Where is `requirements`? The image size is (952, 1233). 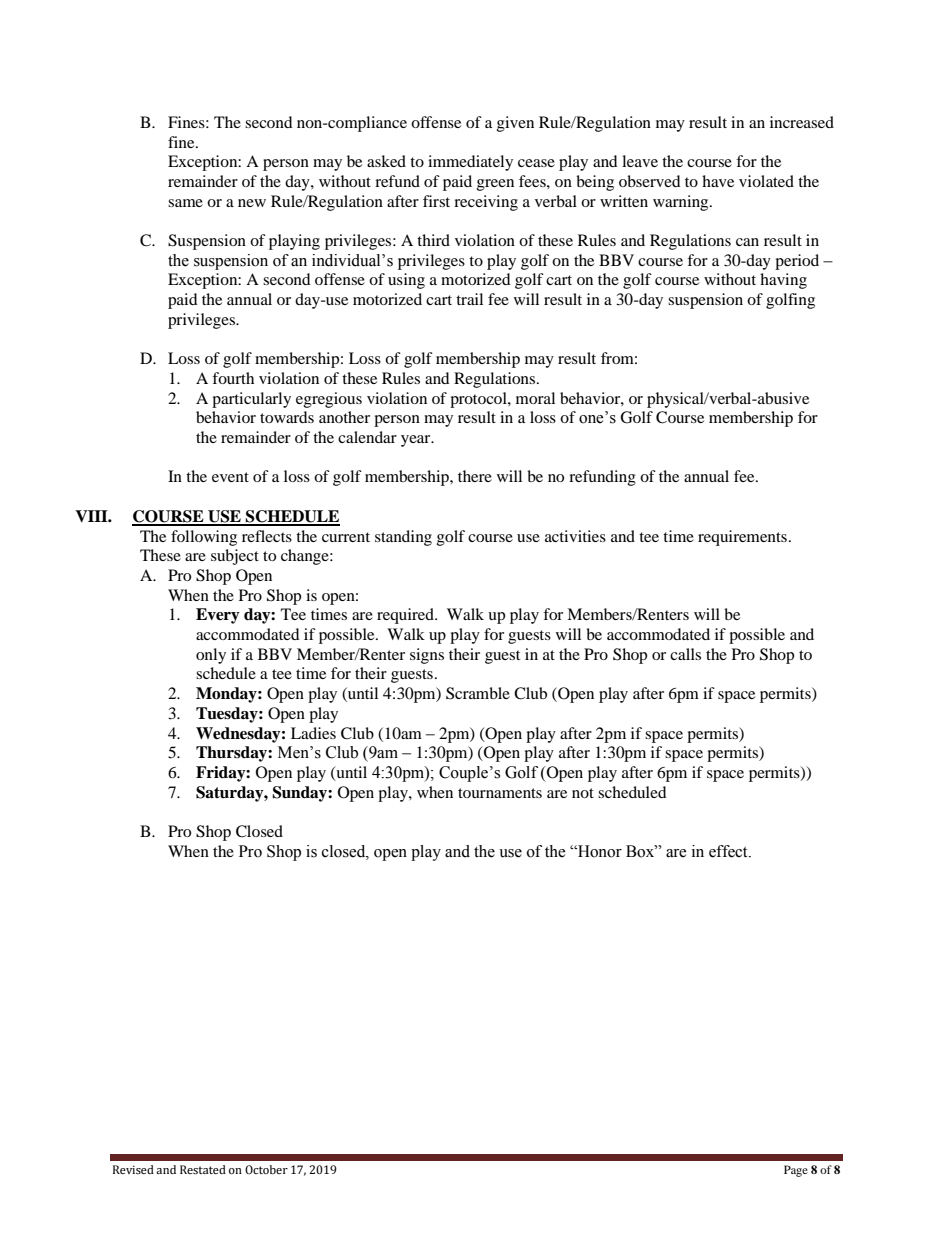
requirements is located at coordinates (742, 538).
